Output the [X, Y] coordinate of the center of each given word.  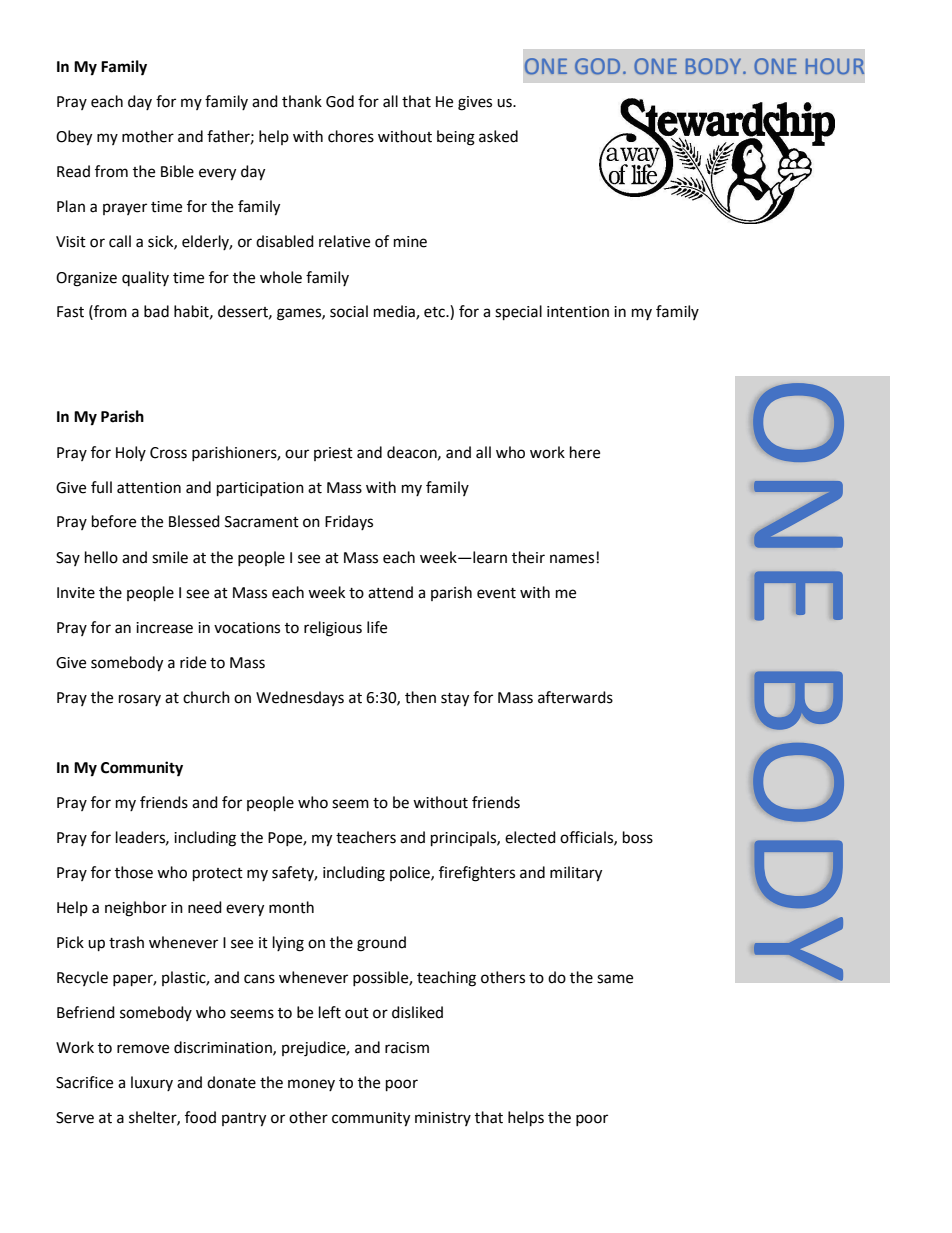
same [615, 979]
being [456, 138]
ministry [443, 1119]
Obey [74, 138]
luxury [152, 1083]
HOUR [835, 66]
